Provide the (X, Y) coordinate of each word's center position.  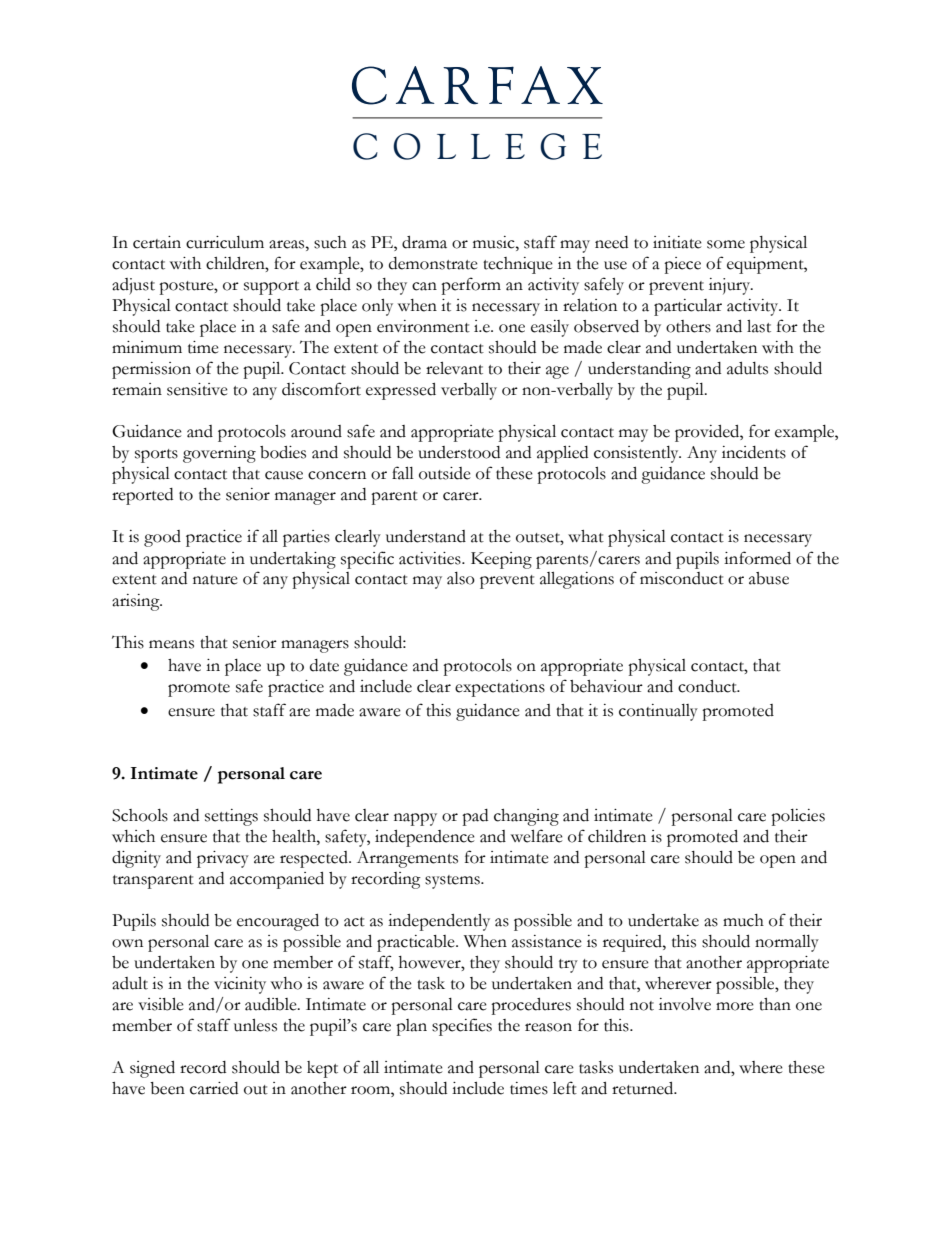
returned (644, 1088)
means (171, 644)
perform (471, 286)
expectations (500, 688)
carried (214, 1088)
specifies (462, 1027)
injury (731, 286)
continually (658, 712)
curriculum (225, 242)
